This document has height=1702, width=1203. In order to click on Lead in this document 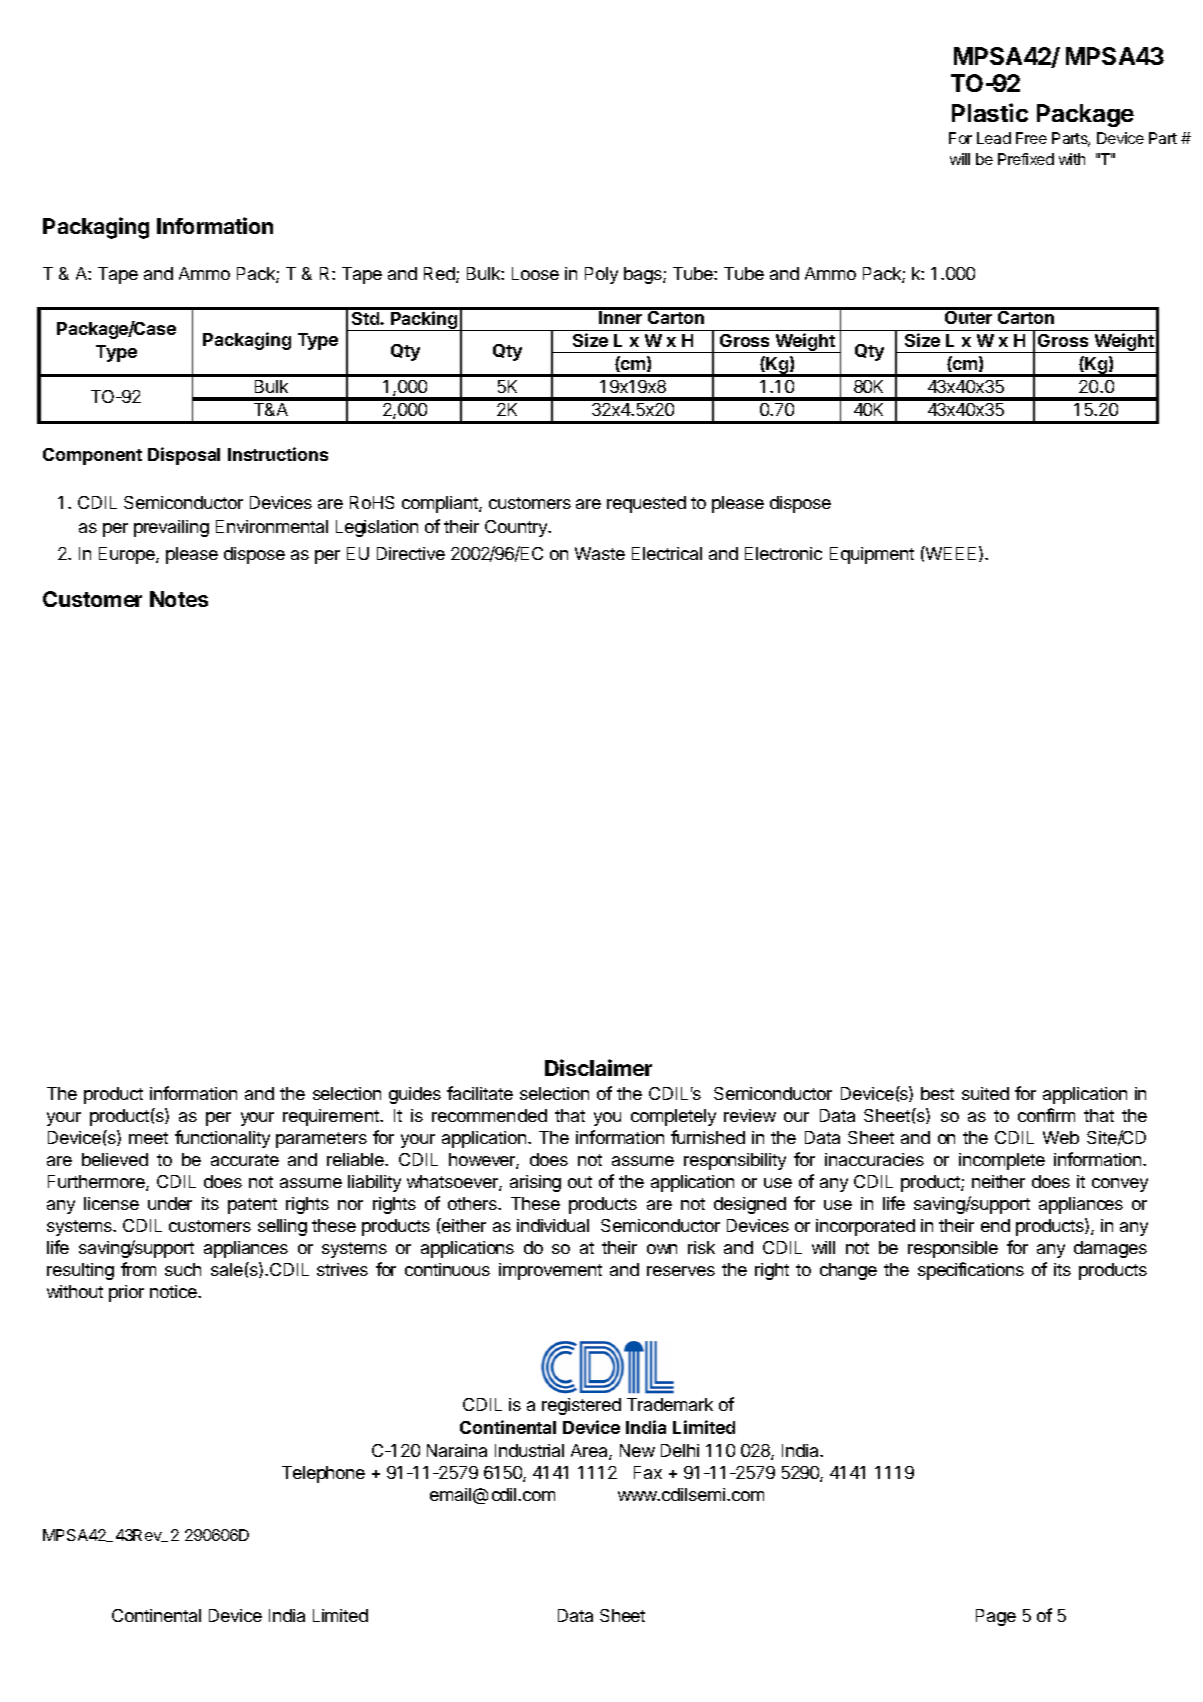, I will do `click(994, 138)`.
